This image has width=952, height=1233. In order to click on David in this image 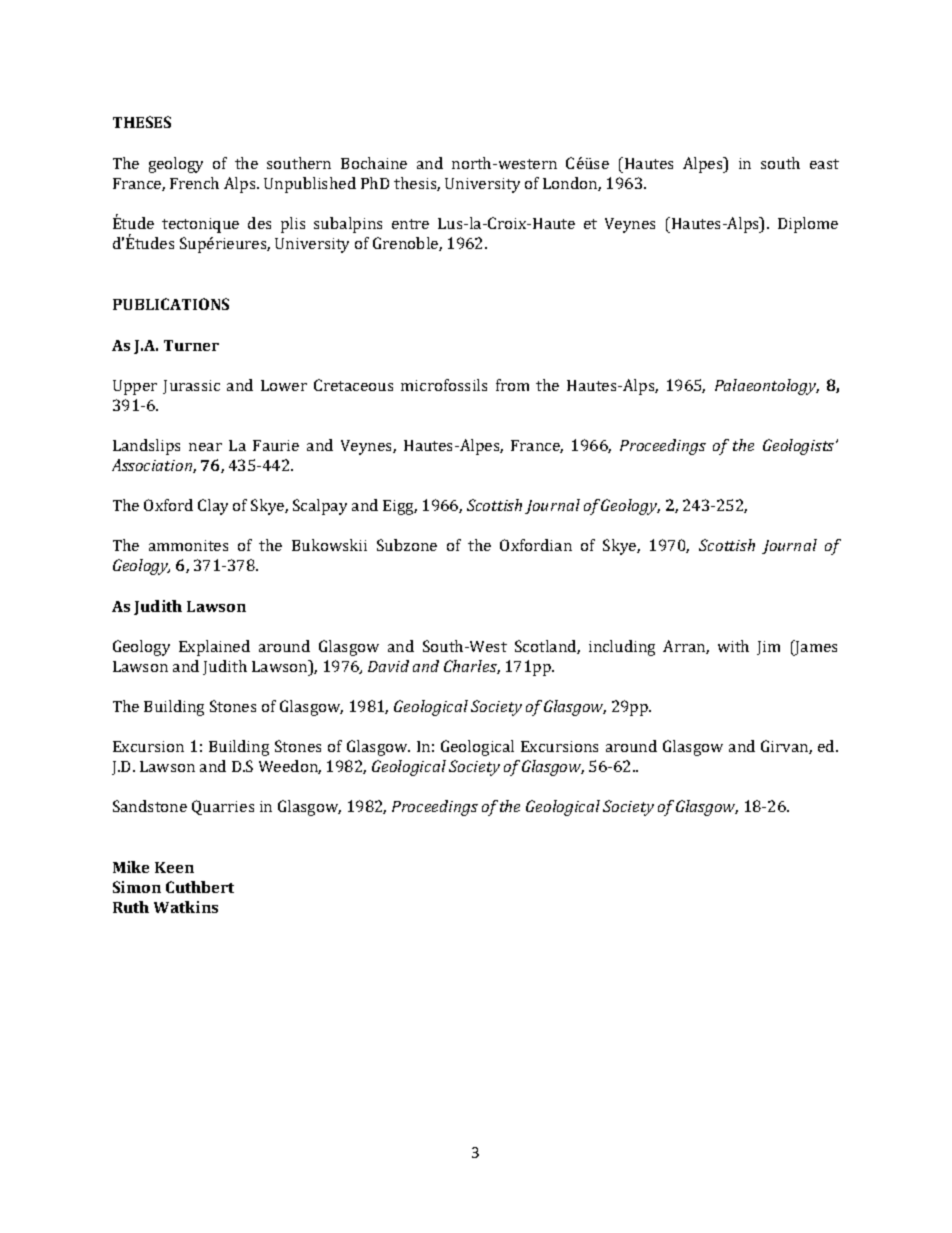, I will do `click(388, 666)`.
